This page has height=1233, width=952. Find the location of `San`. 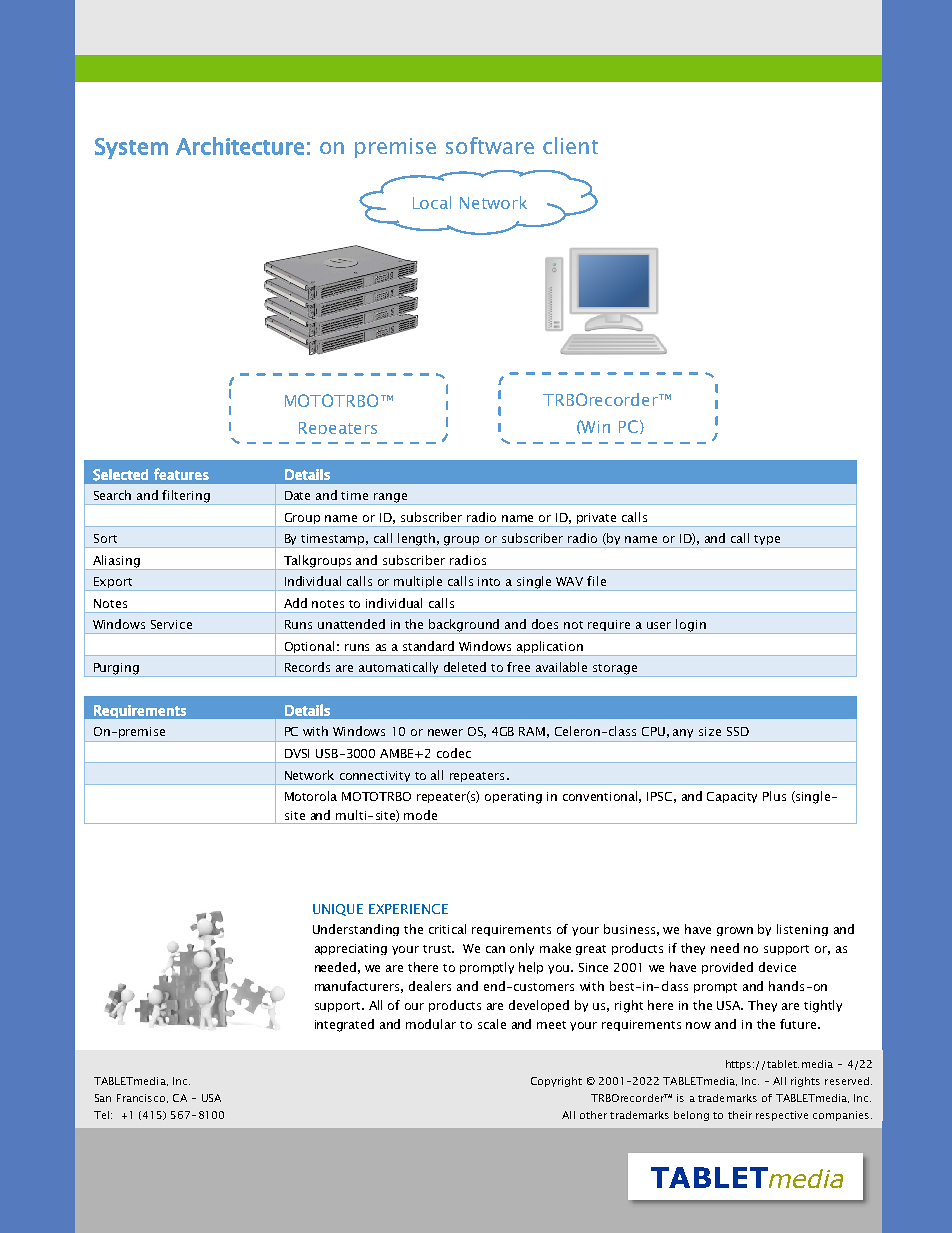

San is located at coordinates (103, 1098).
